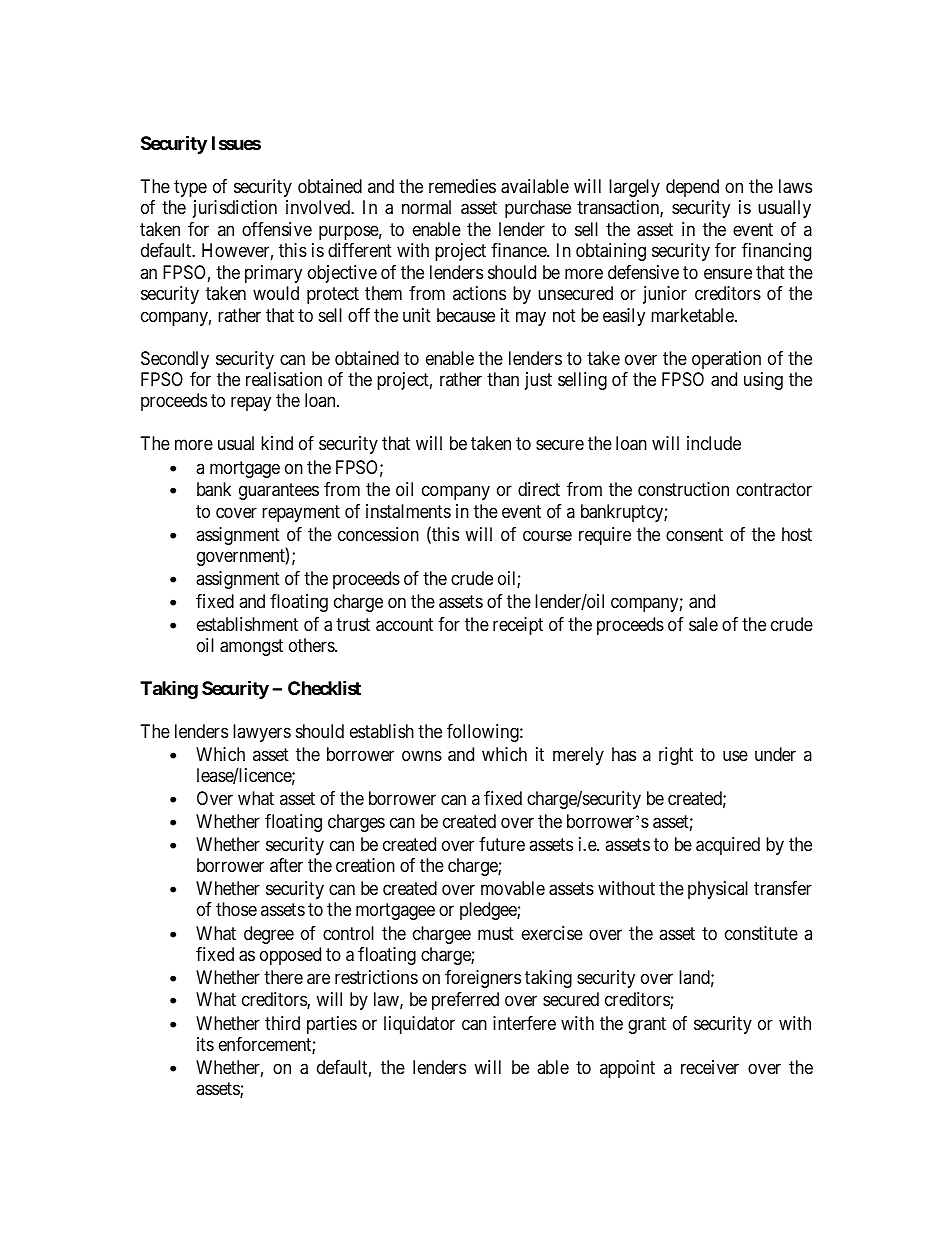 The image size is (952, 1233). Describe the element at coordinates (692, 188) in the screenshot. I see `depend` at that location.
